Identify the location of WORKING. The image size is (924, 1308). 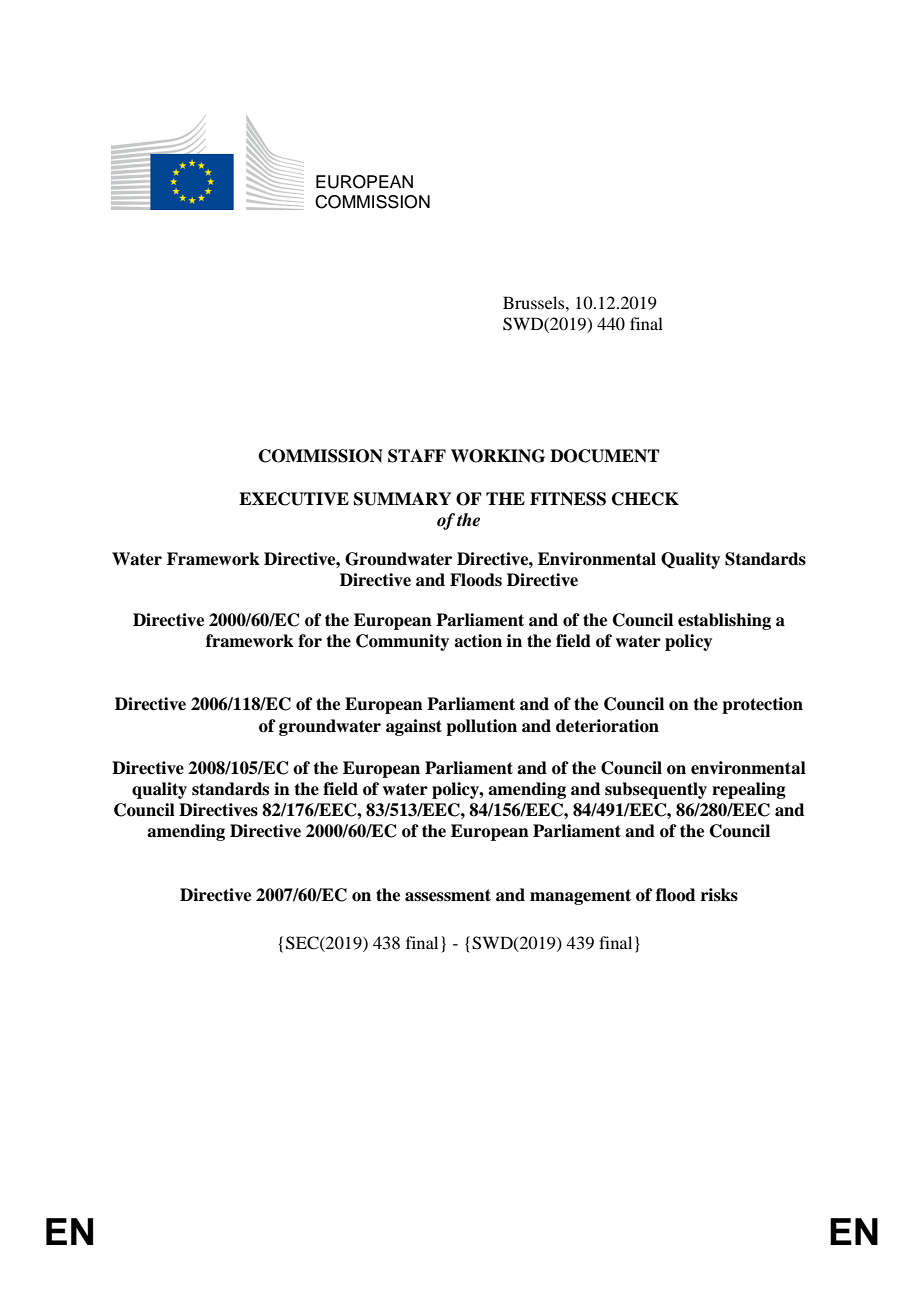
(498, 456).
